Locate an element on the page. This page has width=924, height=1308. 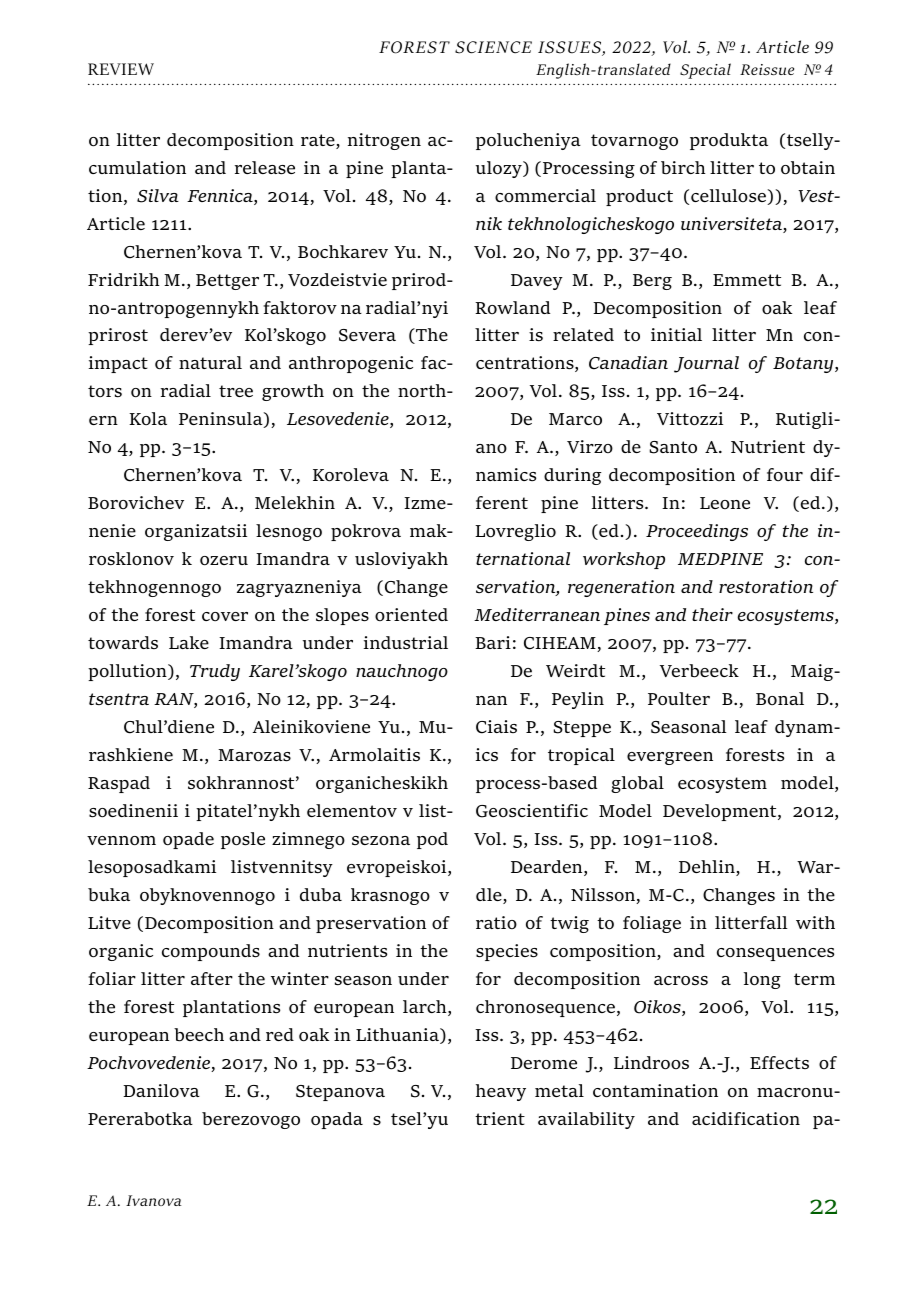
REVIEW is located at coordinates (121, 69).
